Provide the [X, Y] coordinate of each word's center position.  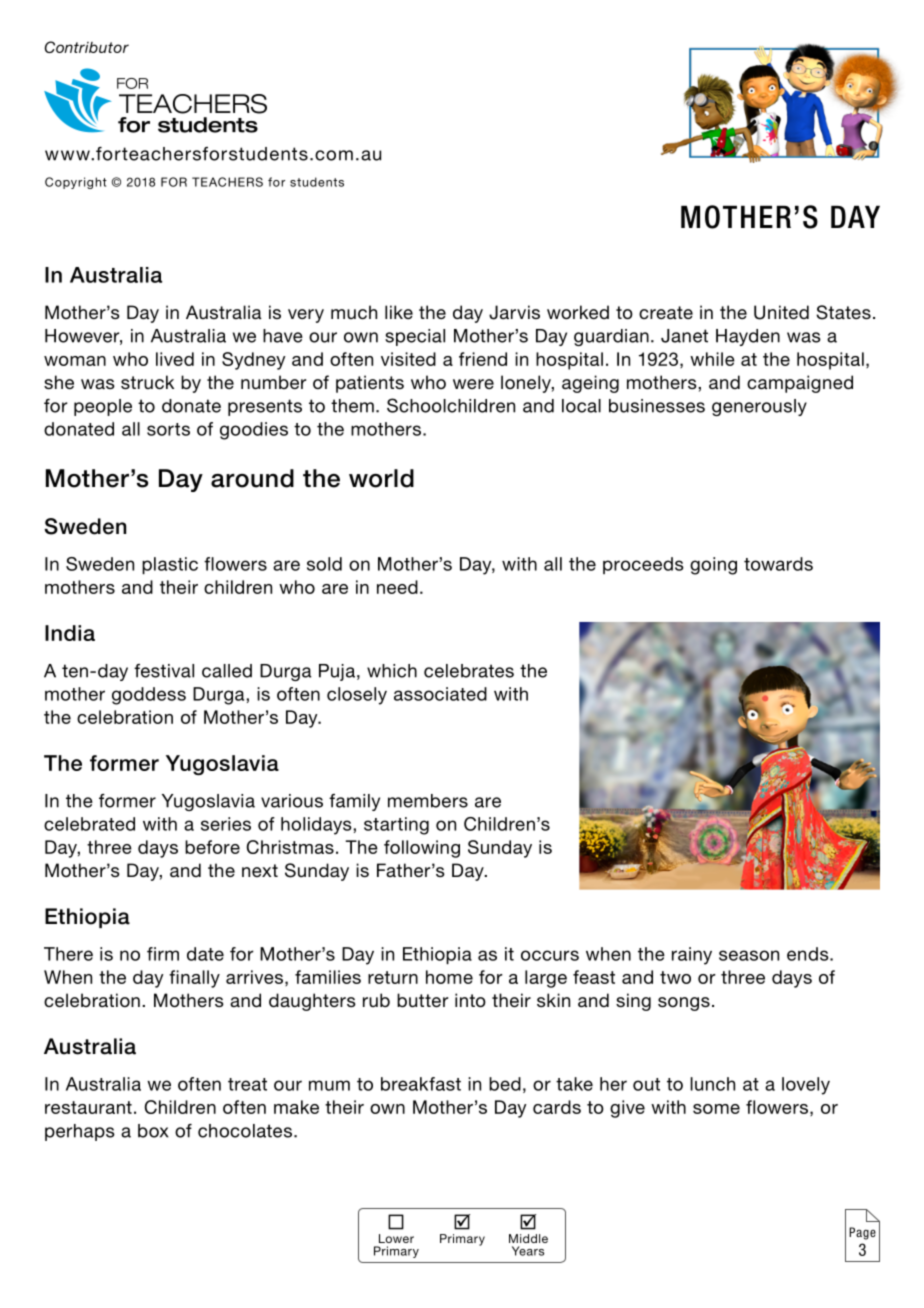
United [781, 312]
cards [557, 1107]
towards [778, 564]
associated [440, 694]
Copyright [76, 183]
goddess [149, 696]
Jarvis [514, 312]
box [153, 1131]
